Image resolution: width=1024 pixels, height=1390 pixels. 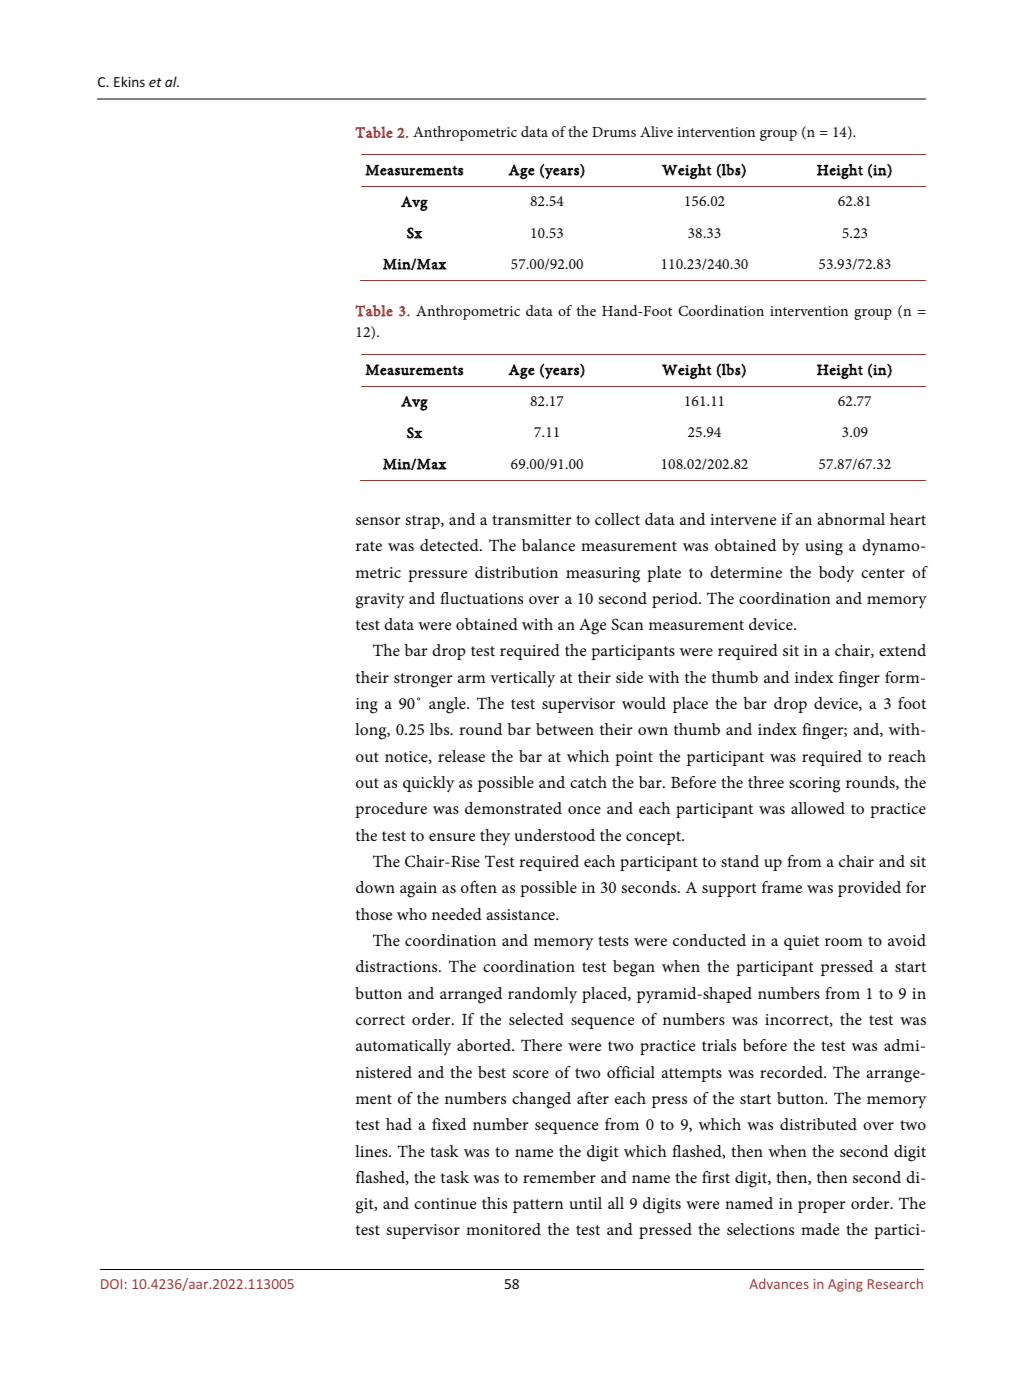 What do you see at coordinates (375, 887) in the page?
I see `down` at bounding box center [375, 887].
